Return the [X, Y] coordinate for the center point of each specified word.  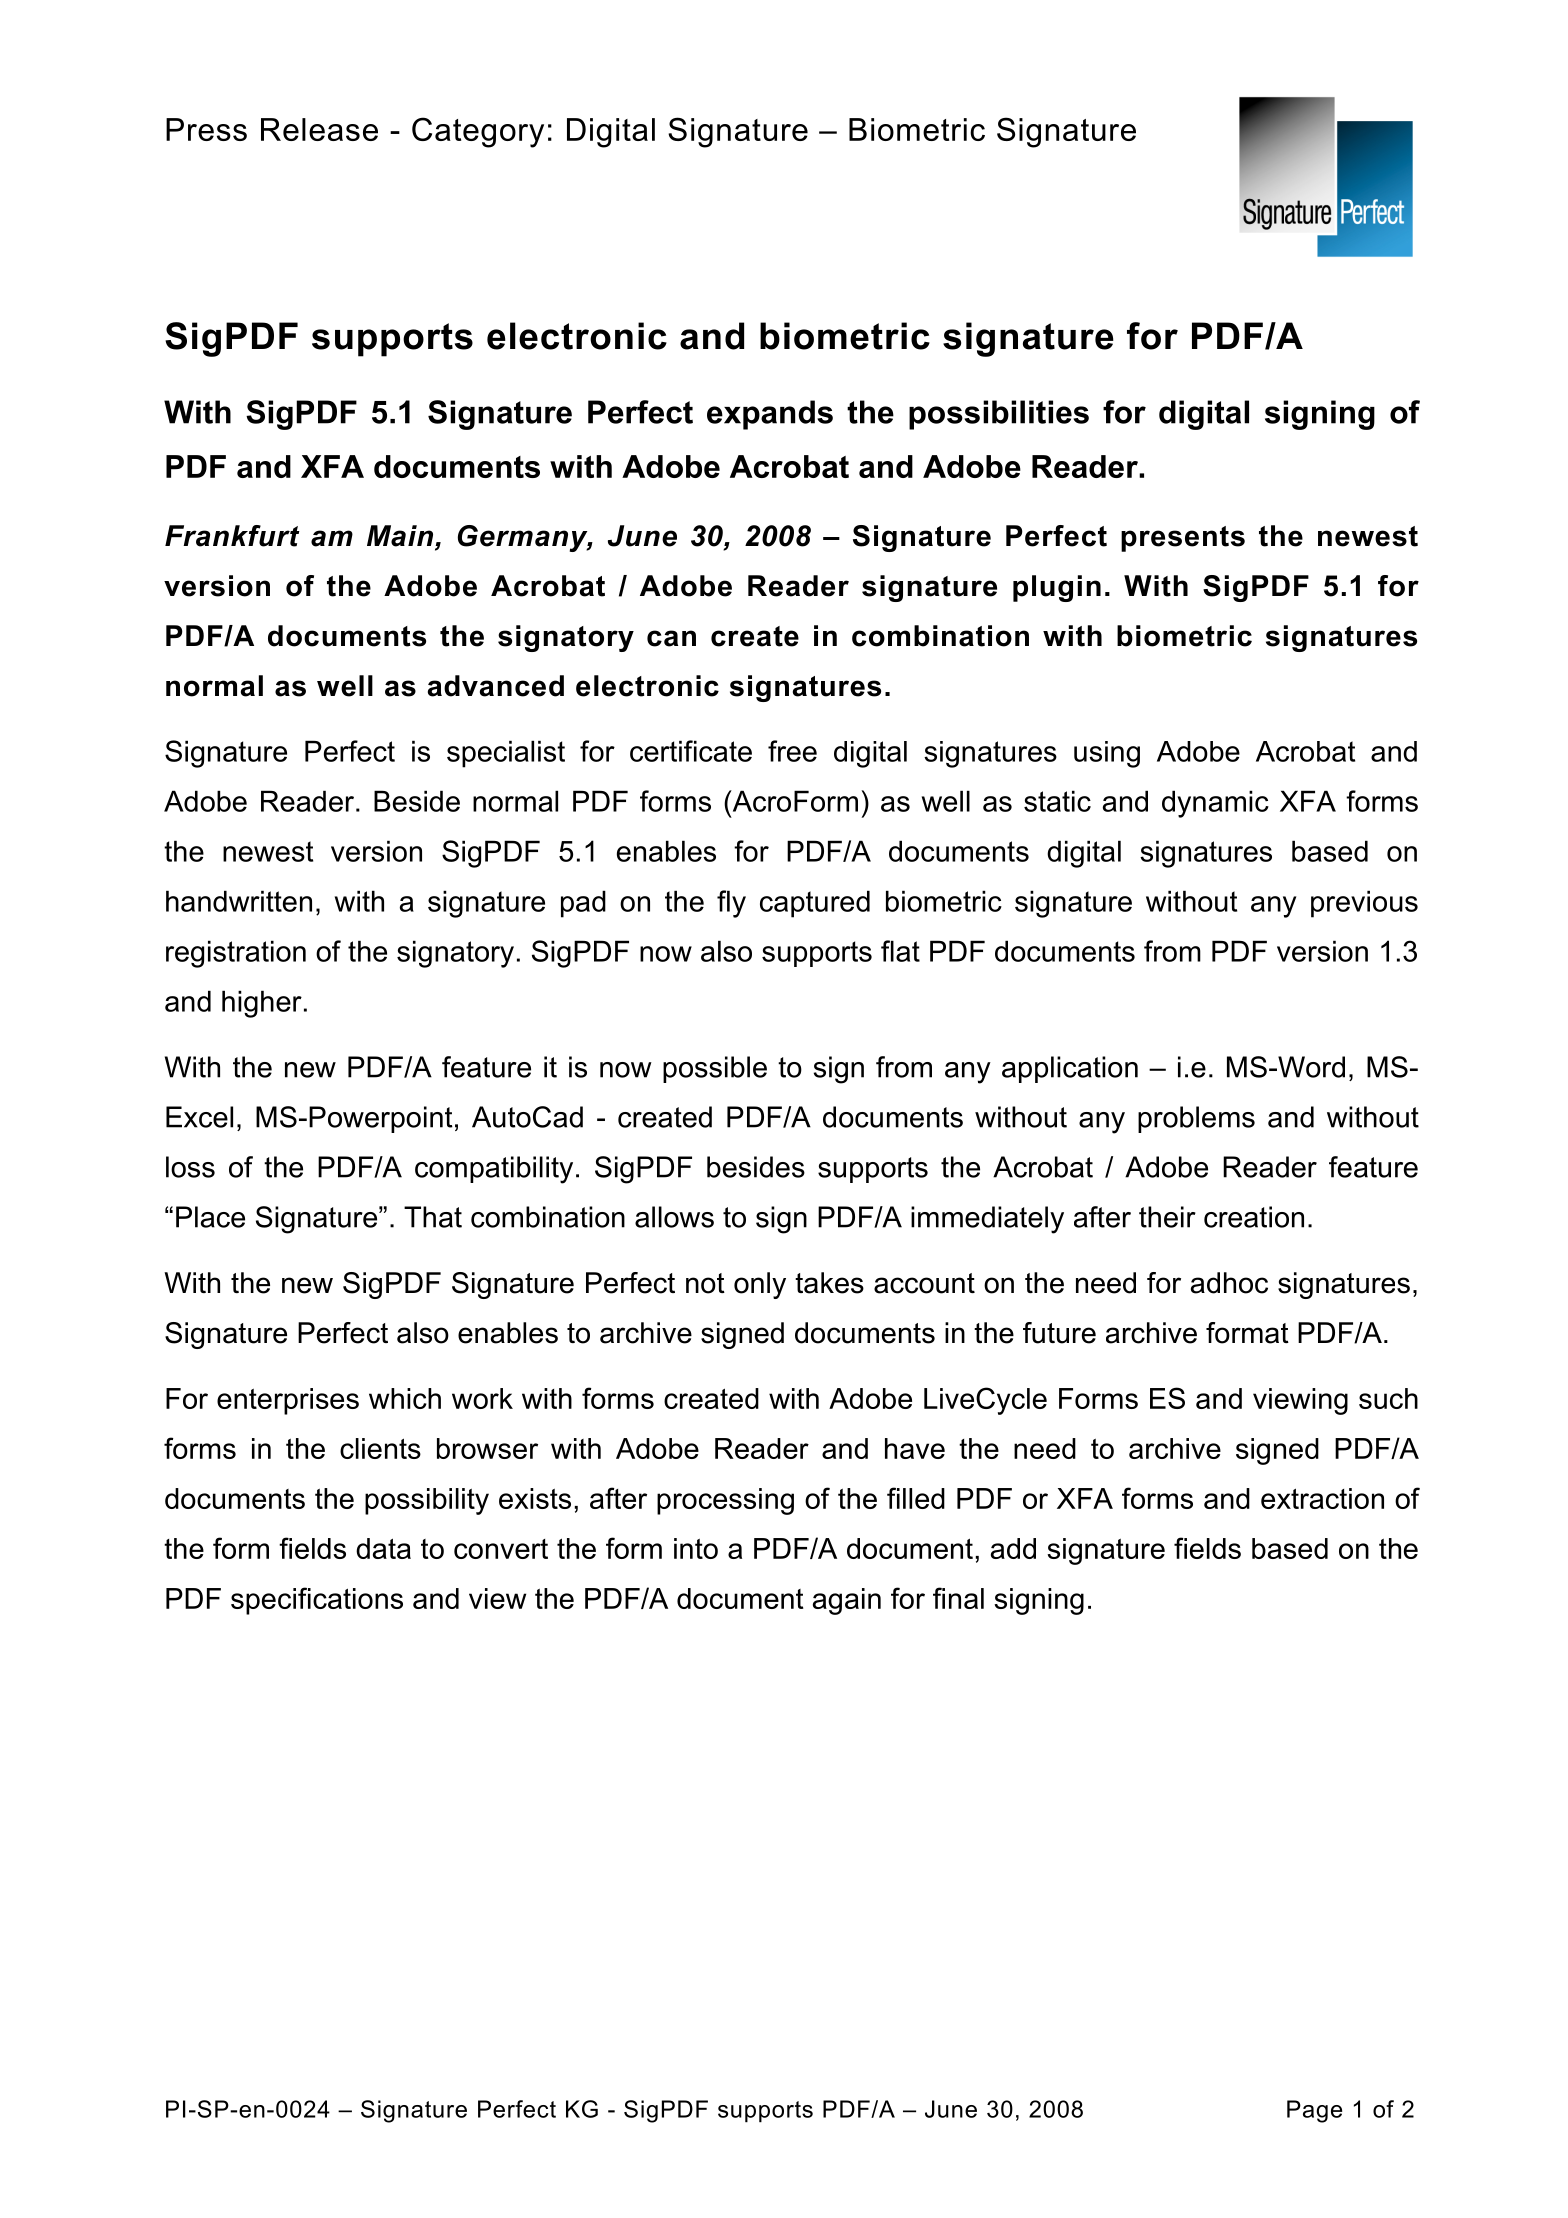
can [671, 638]
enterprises [288, 1401]
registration [236, 954]
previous [1364, 904]
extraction [1322, 1498]
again [847, 1601]
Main [401, 537]
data [383, 1548]
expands [770, 415]
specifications [317, 1601]
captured [815, 904]
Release [319, 129]
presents [1183, 539]
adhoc [1229, 1283]
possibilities [999, 415]
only [760, 1285]
